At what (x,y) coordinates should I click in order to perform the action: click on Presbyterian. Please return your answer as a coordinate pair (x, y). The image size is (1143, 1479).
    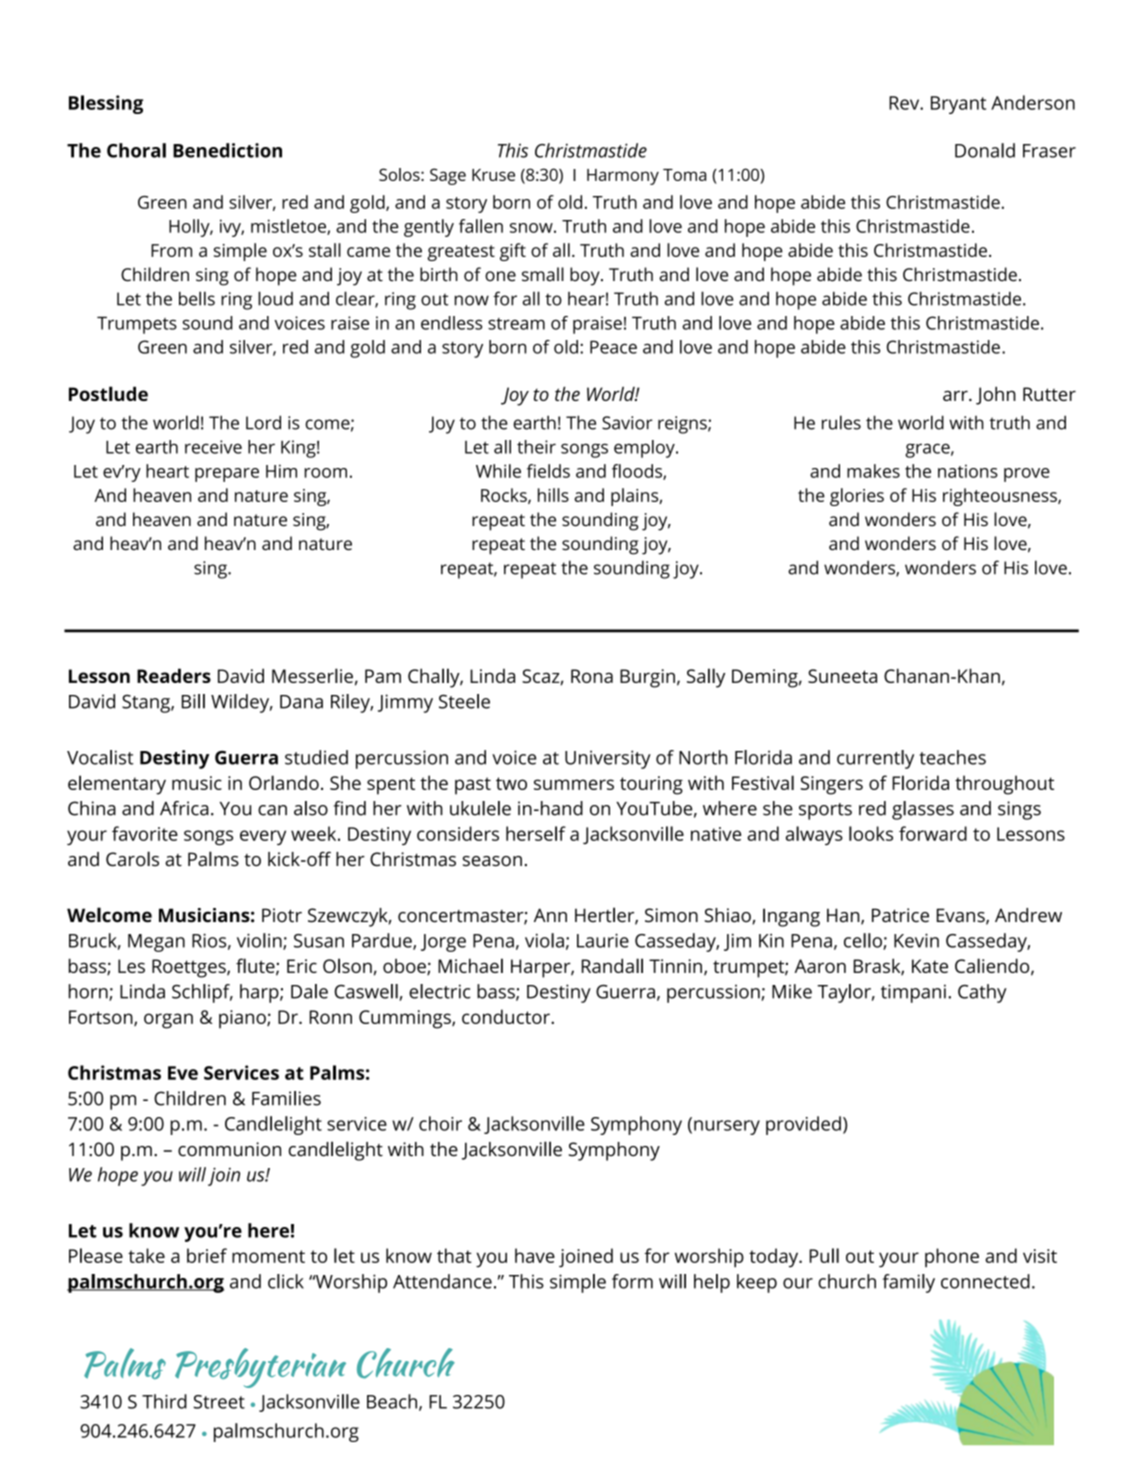
    Looking at the image, I should click on (260, 1368).
